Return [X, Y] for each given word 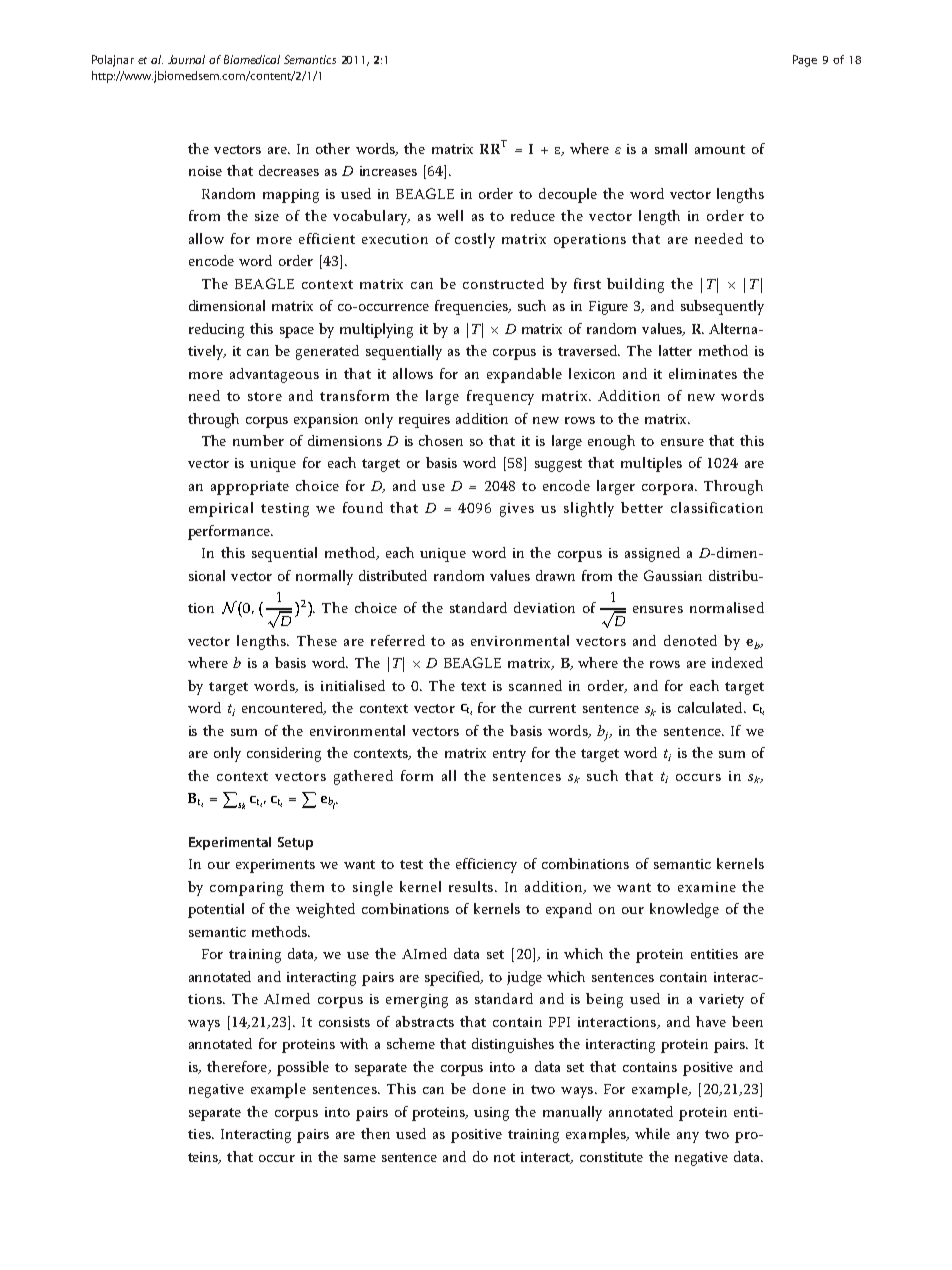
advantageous [274, 375]
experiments [275, 866]
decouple [568, 195]
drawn [555, 575]
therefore [238, 1067]
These [317, 640]
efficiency [486, 865]
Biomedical [252, 59]
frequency [500, 397]
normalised [727, 607]
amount [720, 149]
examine [707, 887]
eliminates [703, 373]
